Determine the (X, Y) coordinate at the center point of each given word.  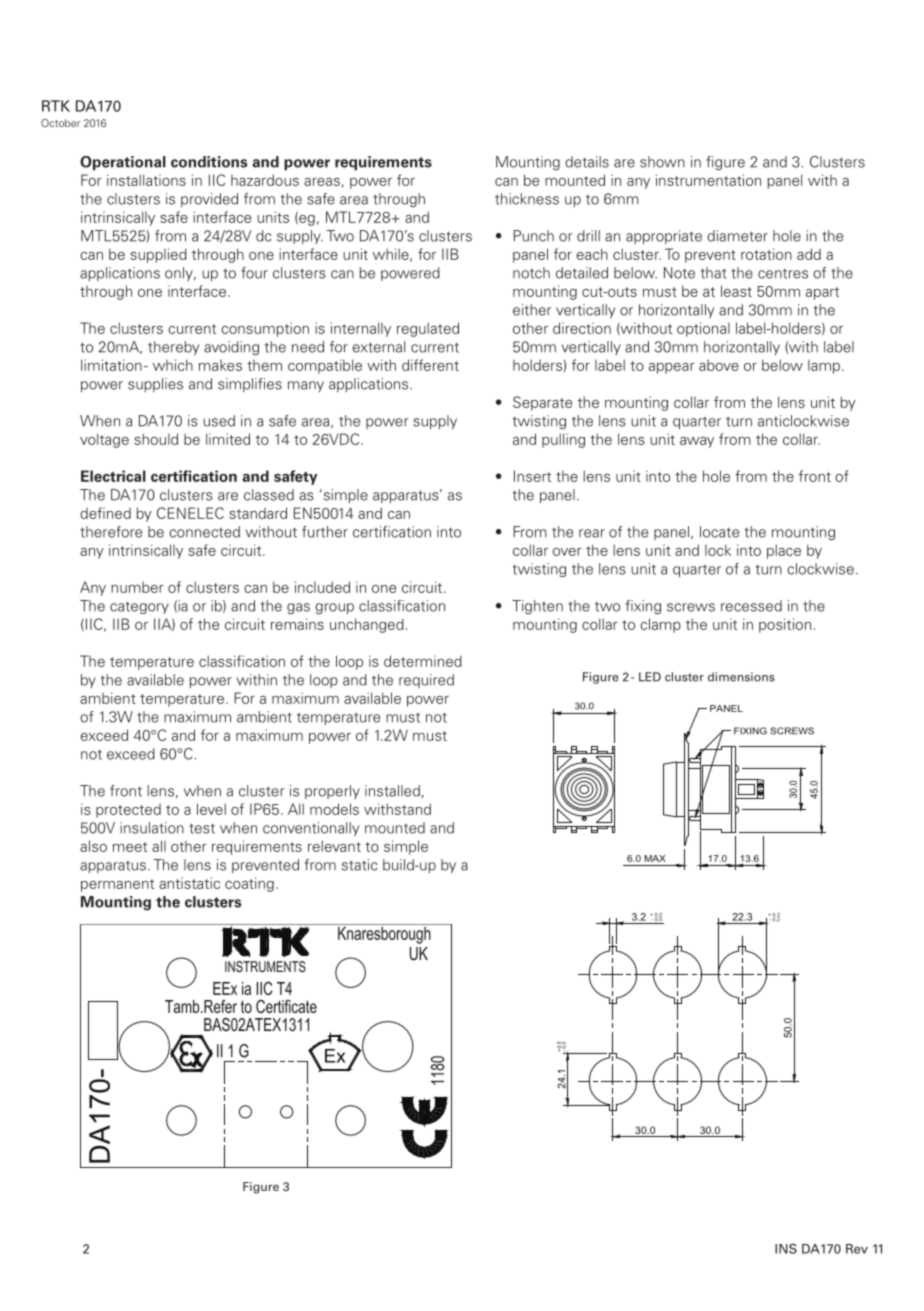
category (139, 607)
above (719, 365)
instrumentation (708, 180)
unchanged (367, 625)
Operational (123, 163)
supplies (155, 385)
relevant (334, 846)
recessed (751, 606)
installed (392, 791)
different (430, 365)
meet (130, 847)
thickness (527, 199)
